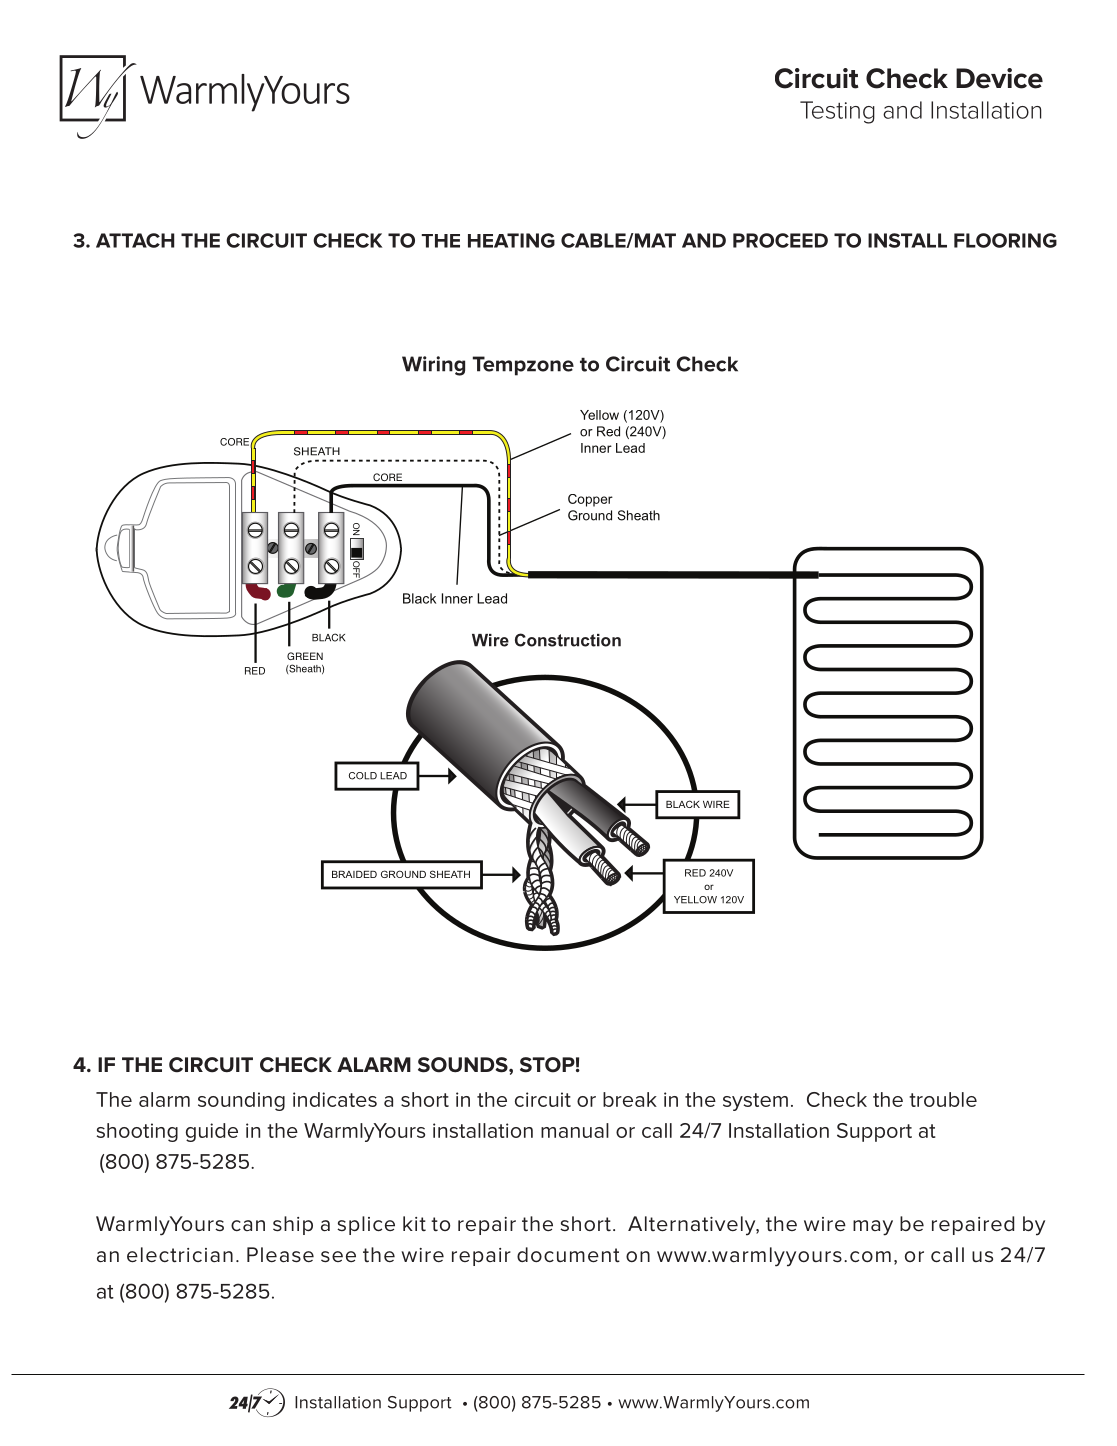 The height and width of the screenshot is (1446, 1117). Describe the element at coordinates (837, 112) in the screenshot. I see `Testing` at that location.
